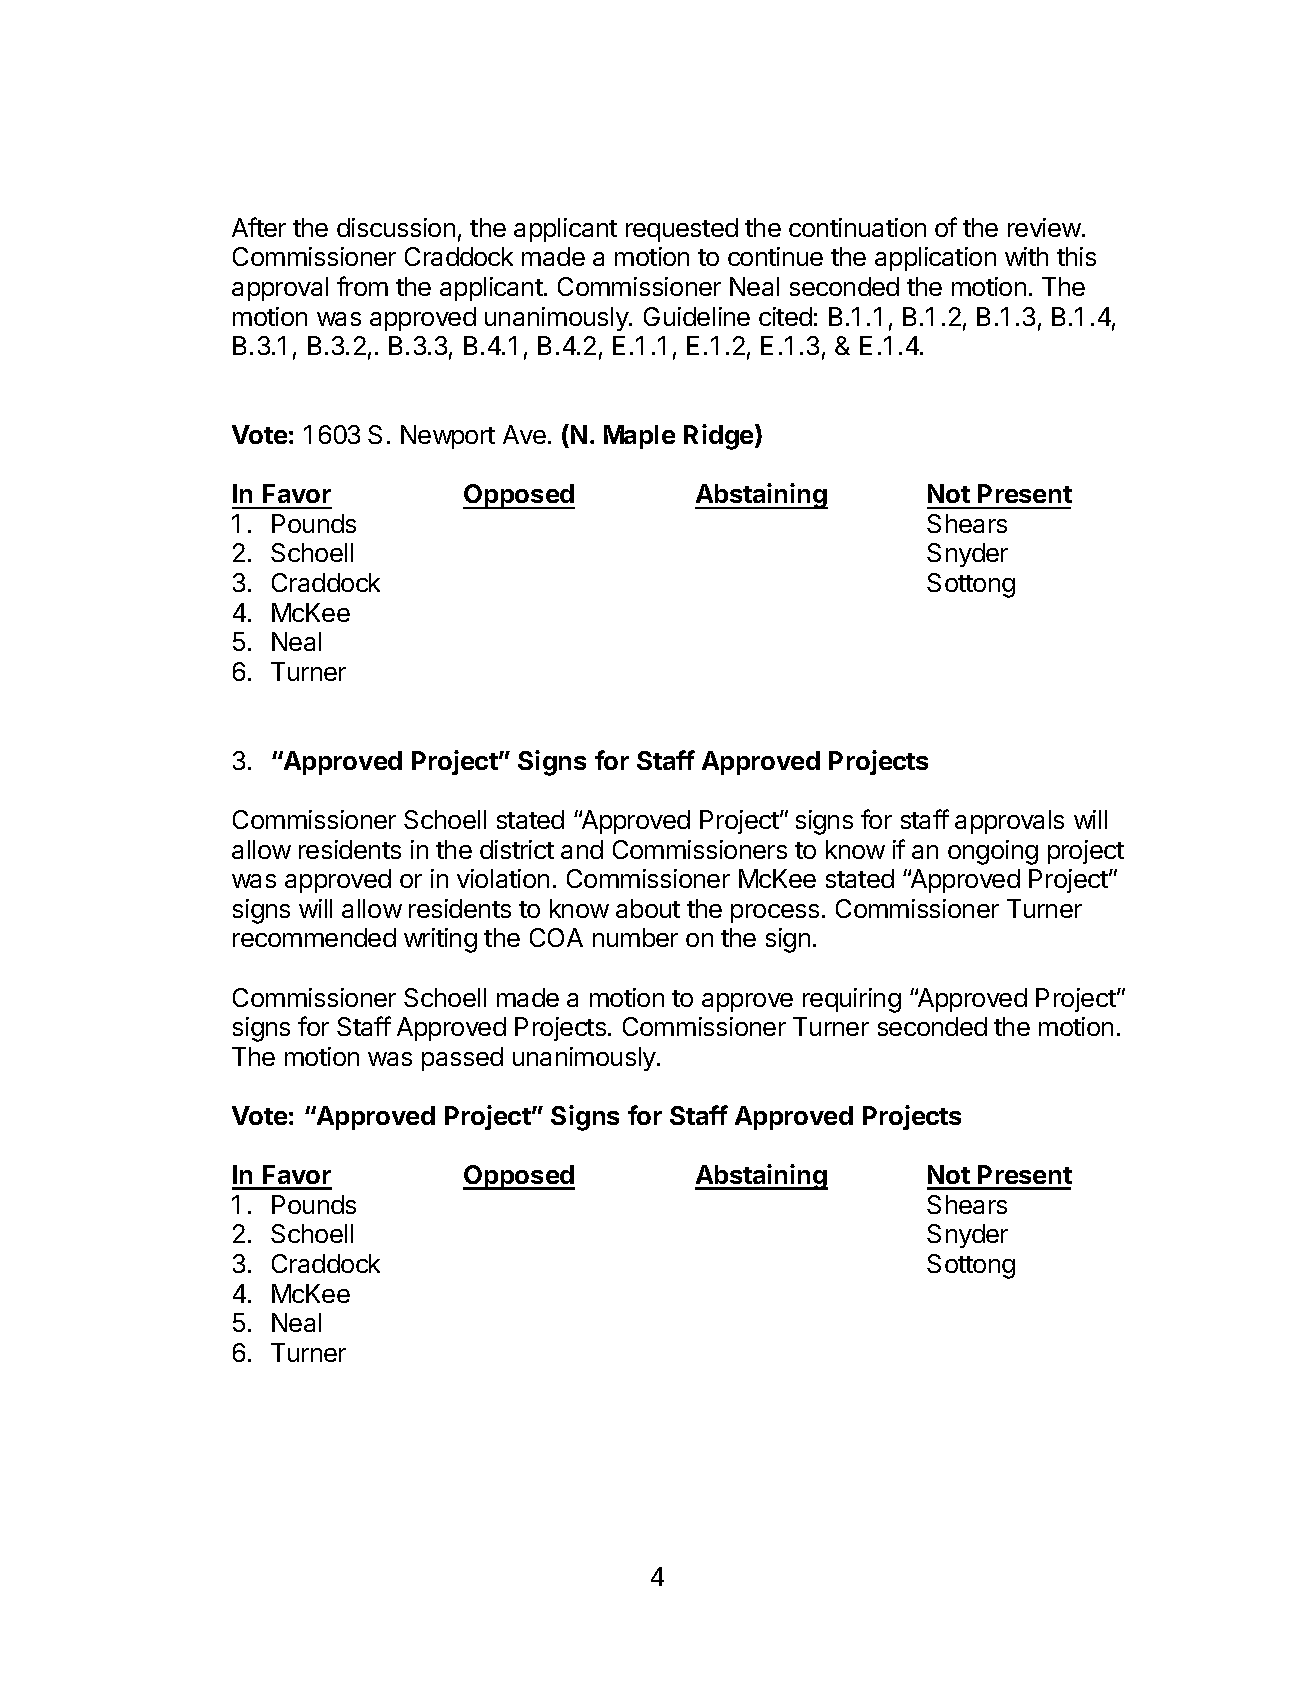 The height and width of the screenshot is (1699, 1313). I want to click on number, so click(635, 937).
